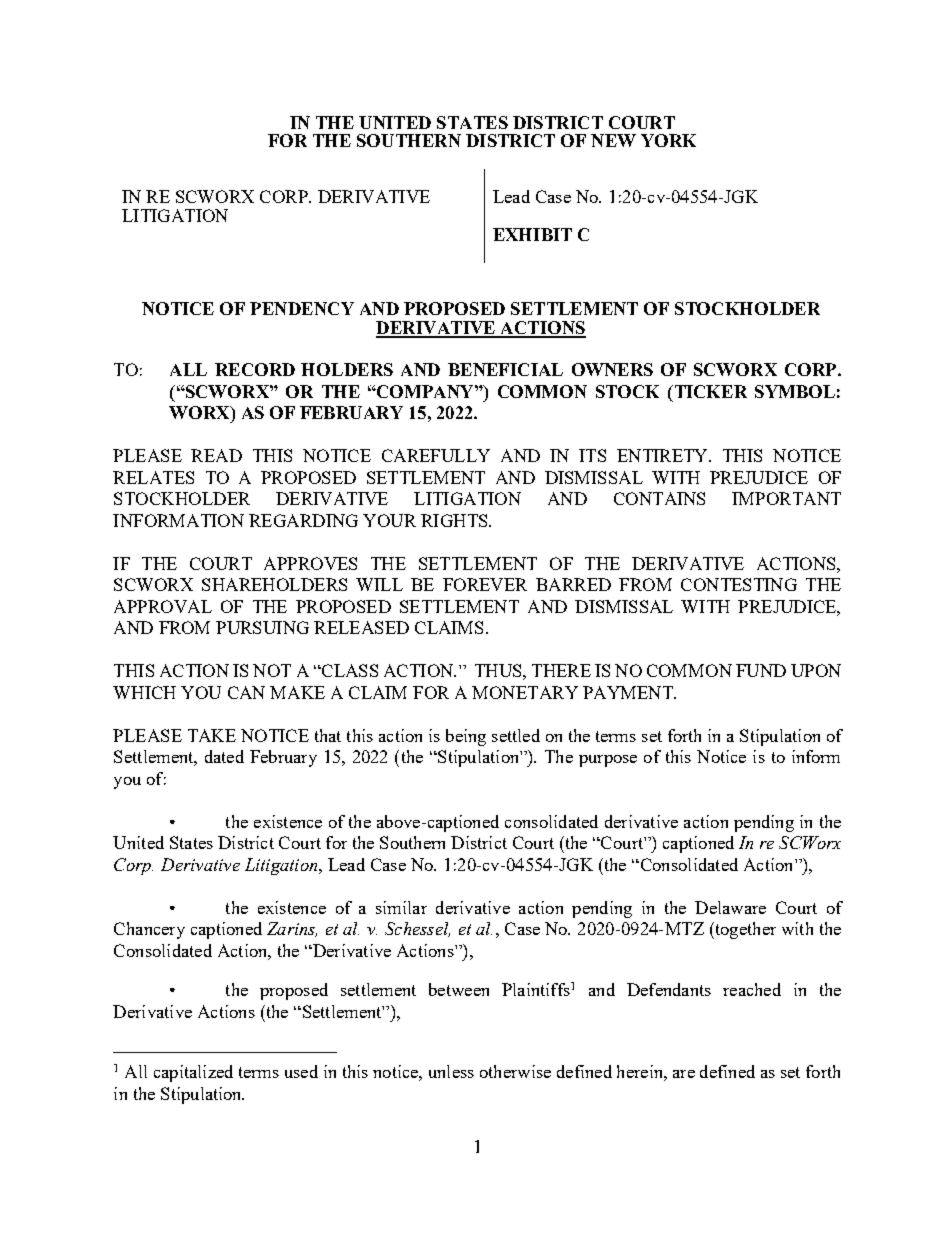  What do you see at coordinates (193, 1073) in the document?
I see `capitalized` at bounding box center [193, 1073].
